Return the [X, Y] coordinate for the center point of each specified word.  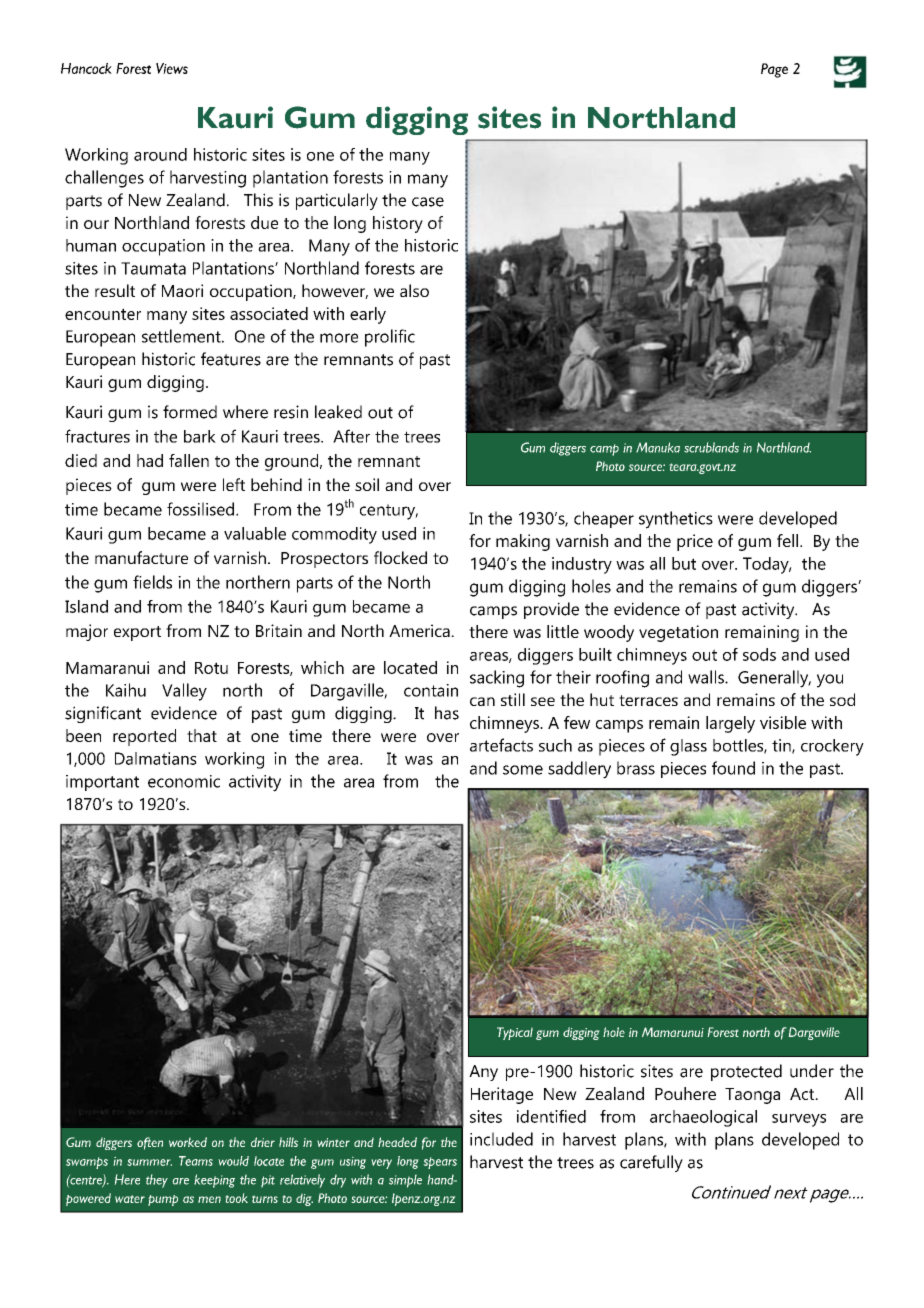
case [428, 202]
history [398, 224]
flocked [400, 557]
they [157, 1181]
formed [190, 412]
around [160, 154]
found [733, 768]
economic [184, 781]
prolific [390, 338]
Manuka [658, 447]
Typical [515, 1033]
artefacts [501, 745]
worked [188, 1142]
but [684, 563]
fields [152, 582]
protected [746, 1072]
